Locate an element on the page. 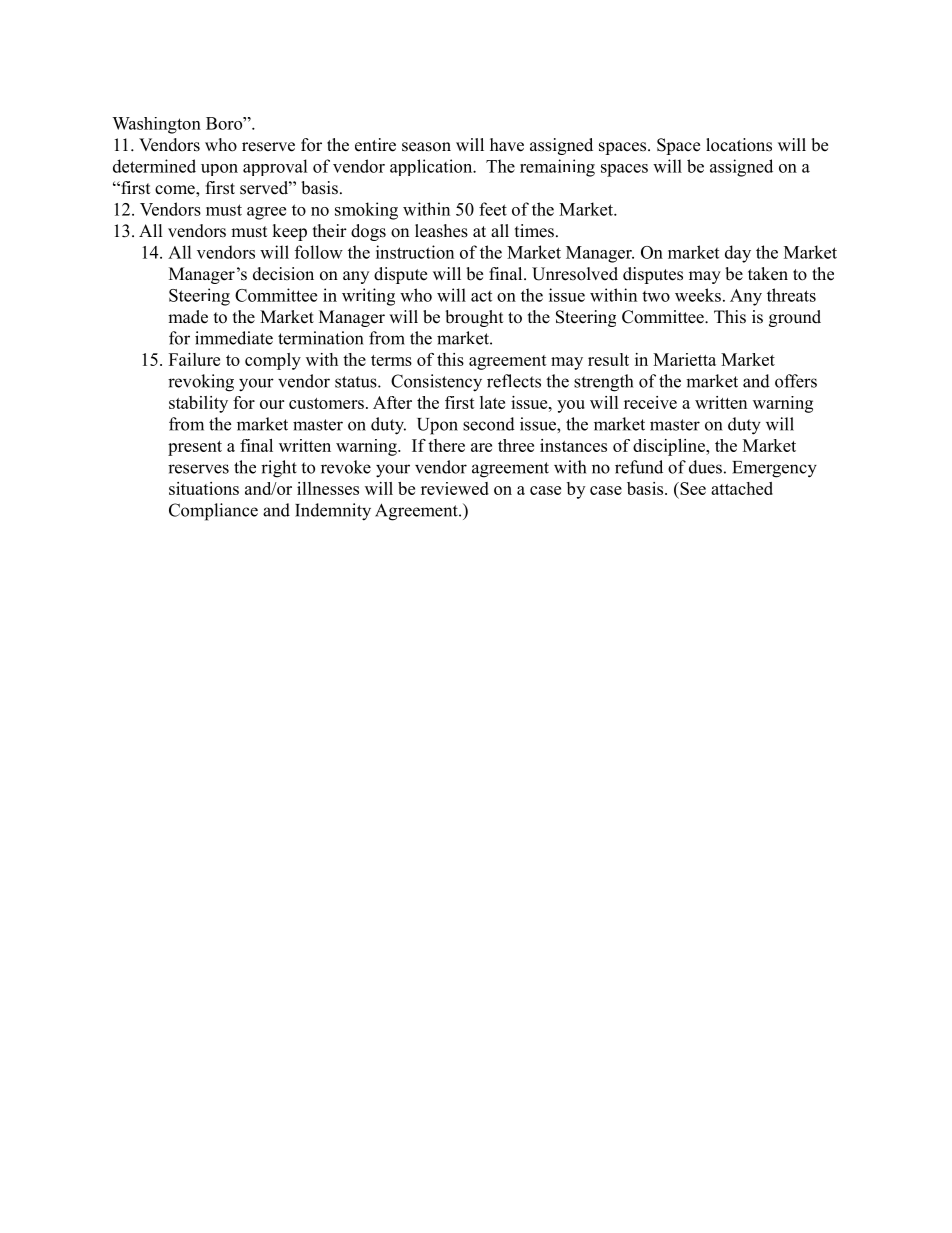 This page has width=952, height=1233. have is located at coordinates (507, 145).
